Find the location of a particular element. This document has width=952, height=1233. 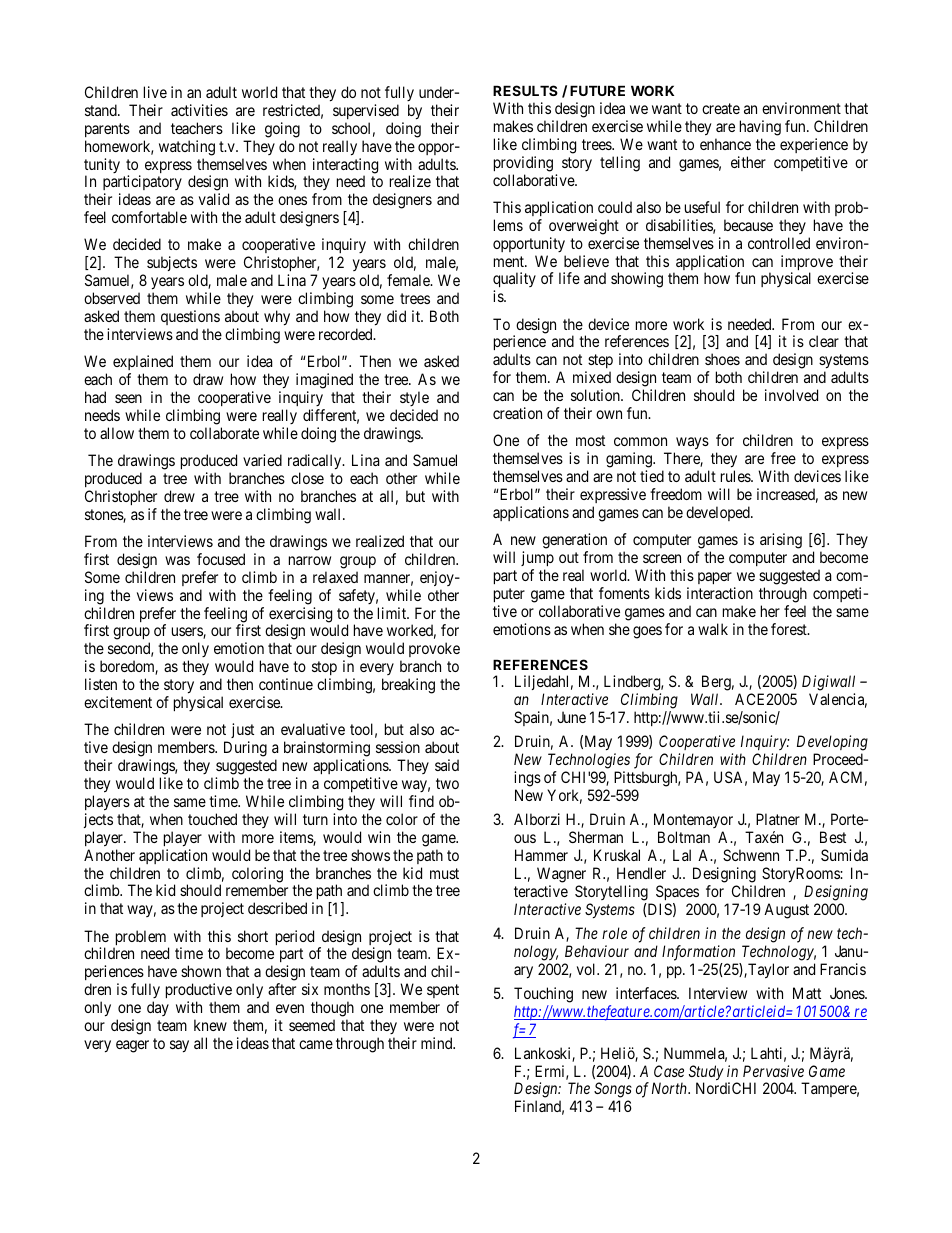

activities is located at coordinates (199, 110).
